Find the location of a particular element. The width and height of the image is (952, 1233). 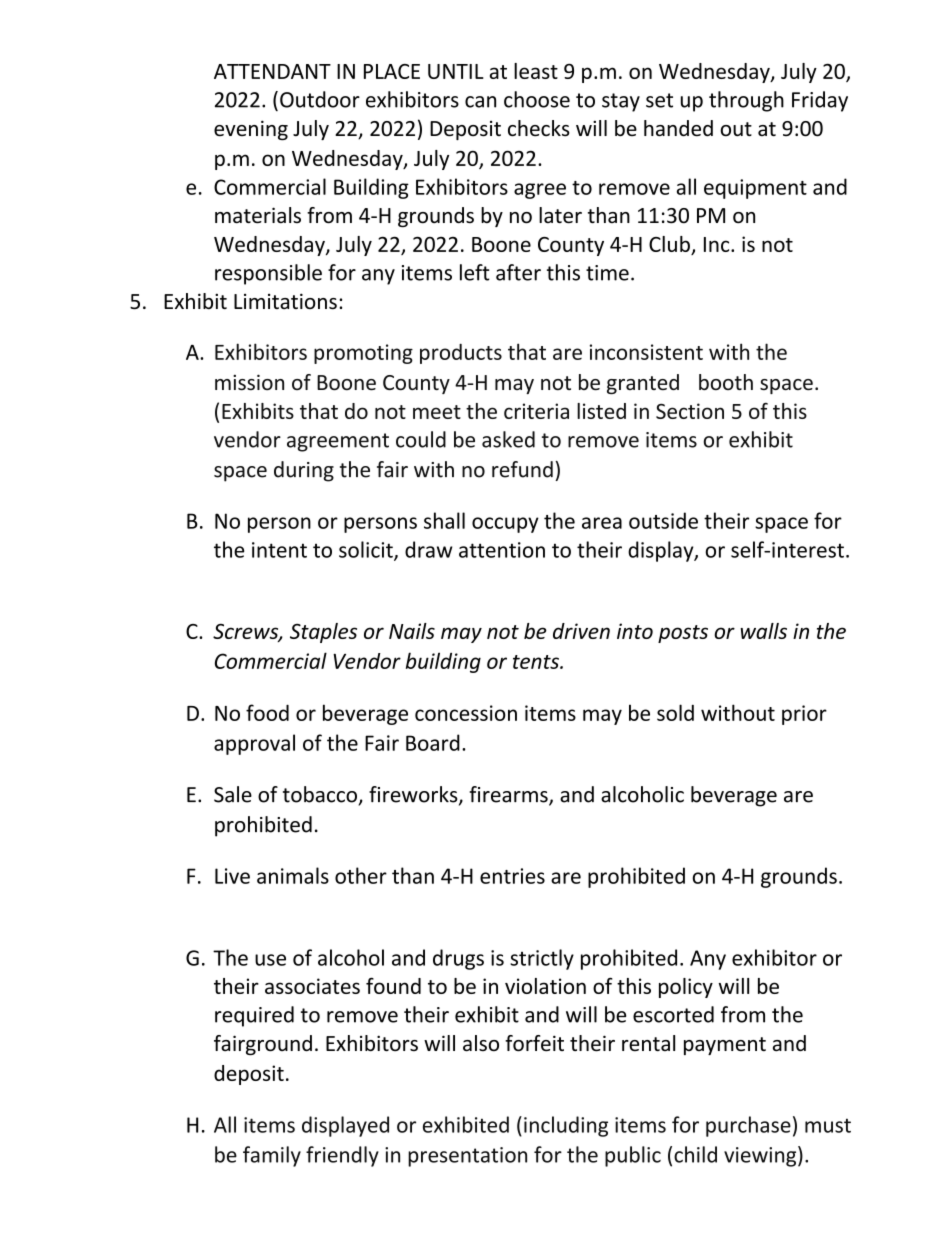

choose is located at coordinates (537, 99).
